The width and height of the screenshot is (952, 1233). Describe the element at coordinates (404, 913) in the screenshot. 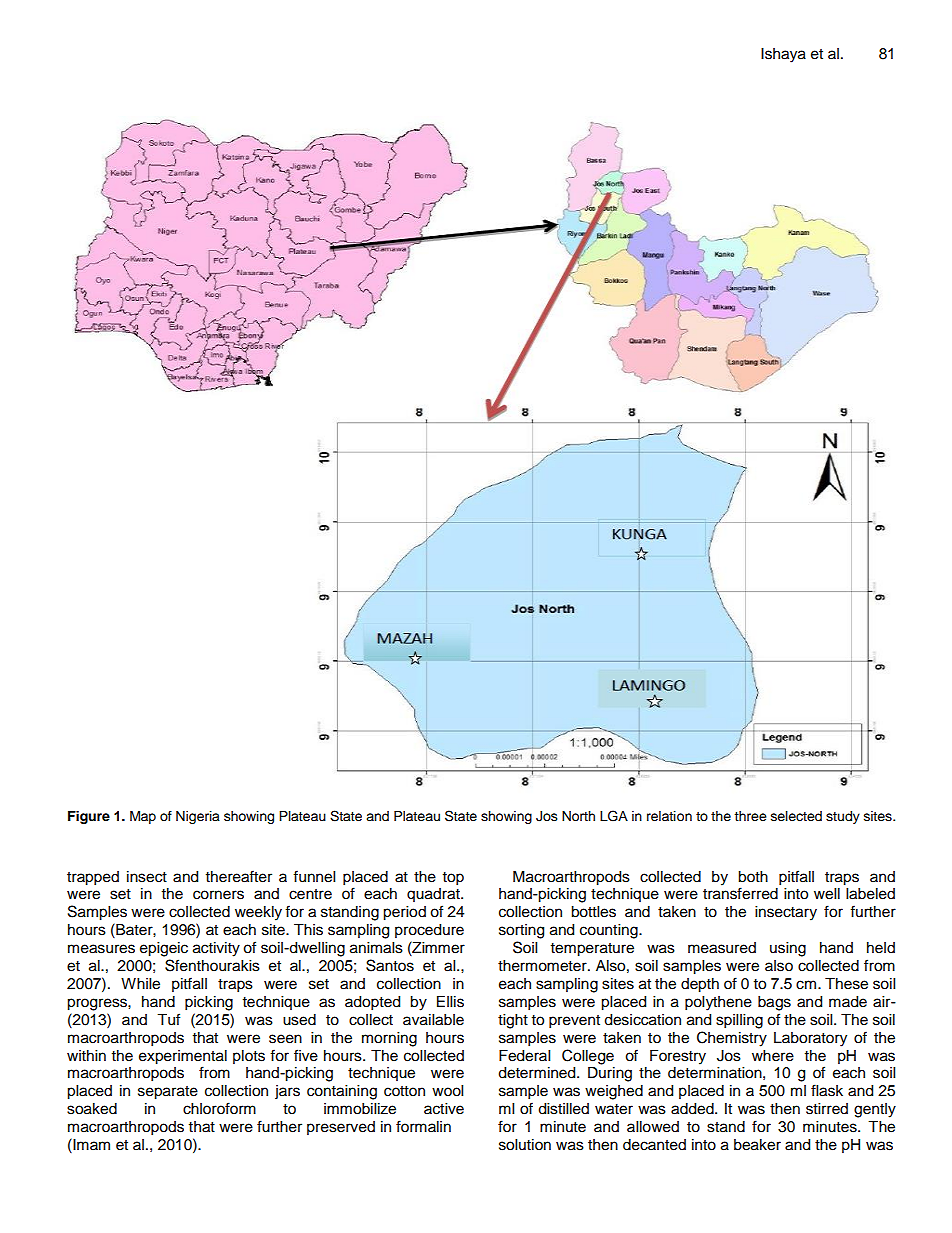

I see `period` at that location.
